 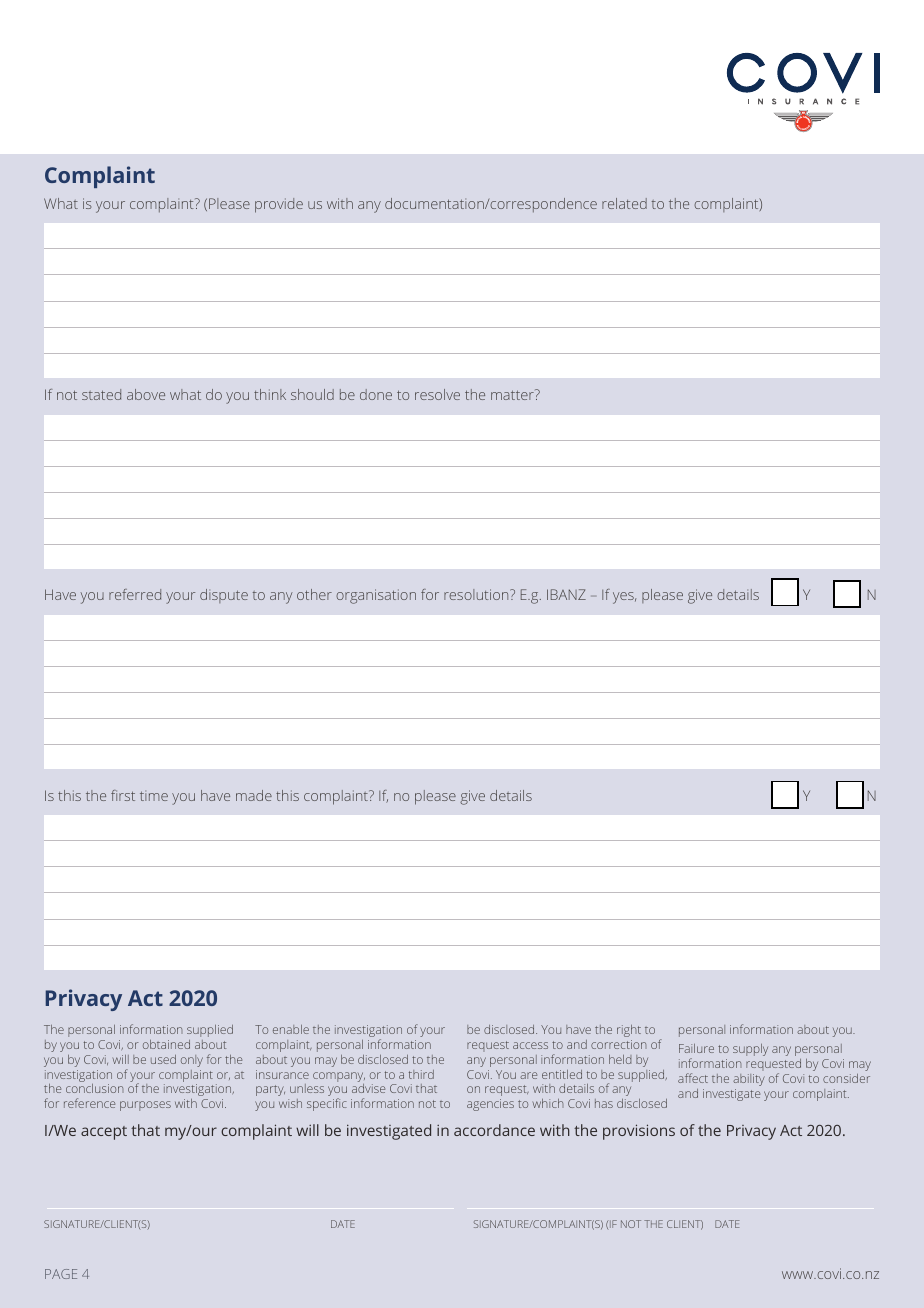 I want to click on resolution, so click(x=477, y=594).
